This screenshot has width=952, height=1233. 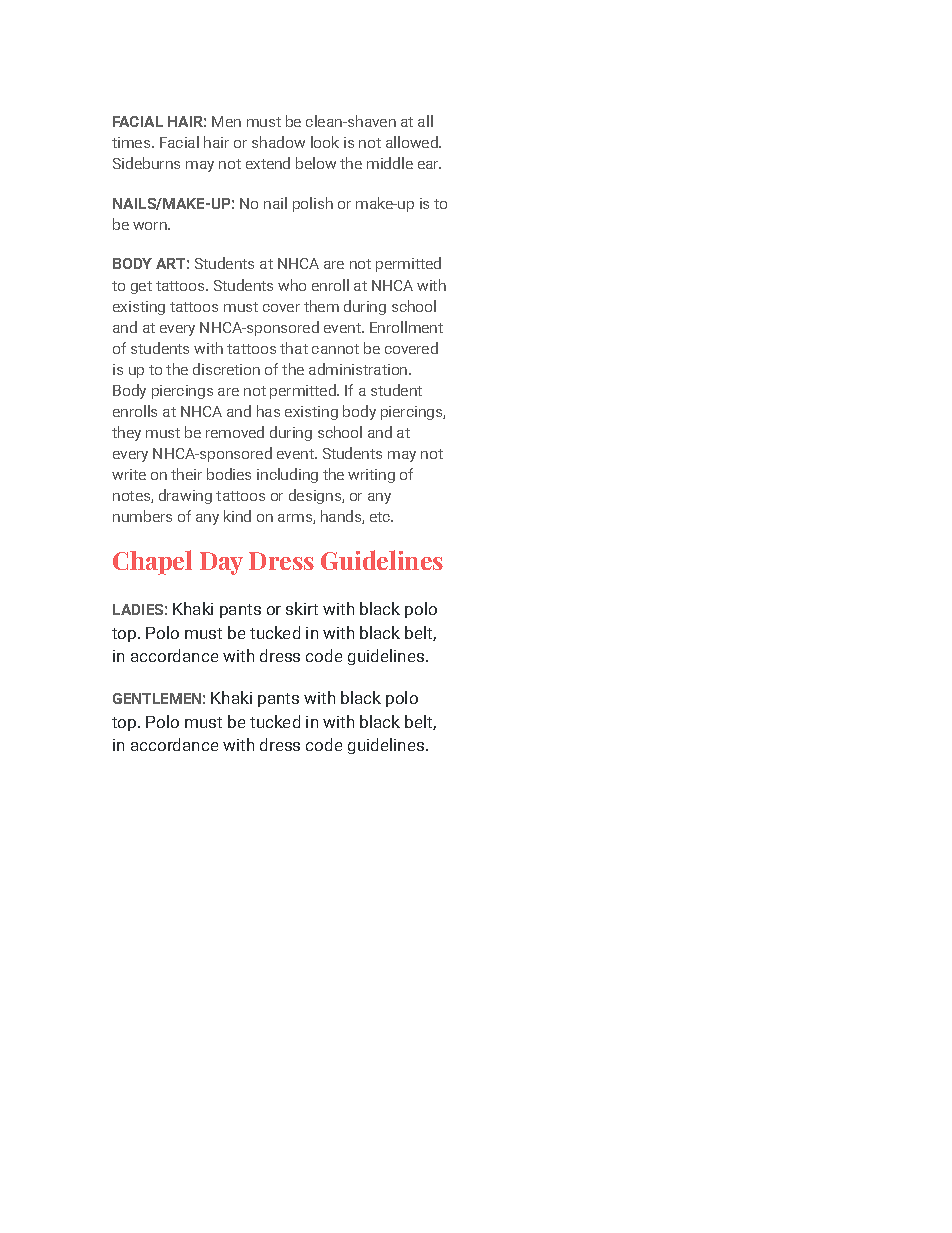 What do you see at coordinates (390, 163) in the screenshot?
I see `middle` at bounding box center [390, 163].
